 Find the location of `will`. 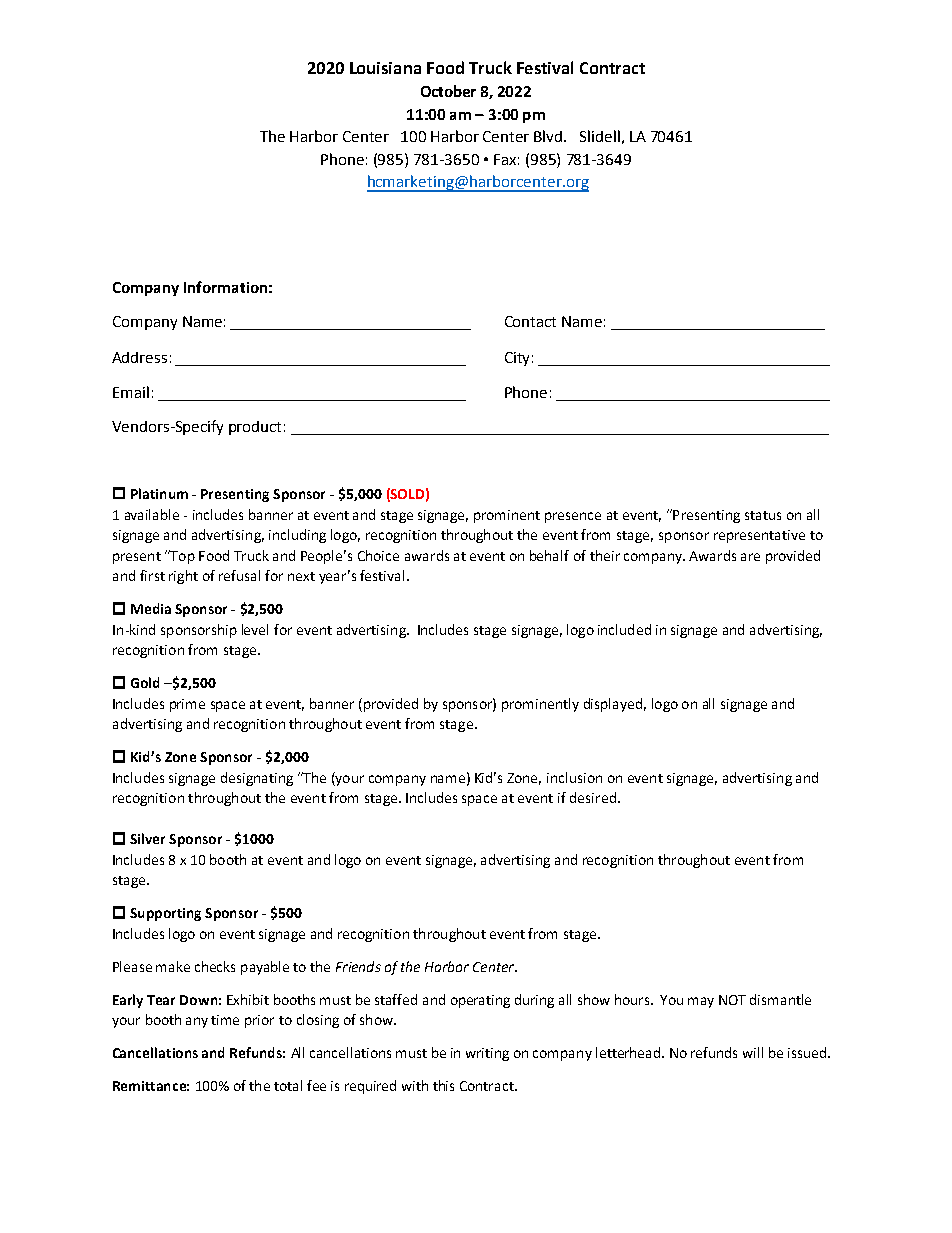

will is located at coordinates (753, 1052).
